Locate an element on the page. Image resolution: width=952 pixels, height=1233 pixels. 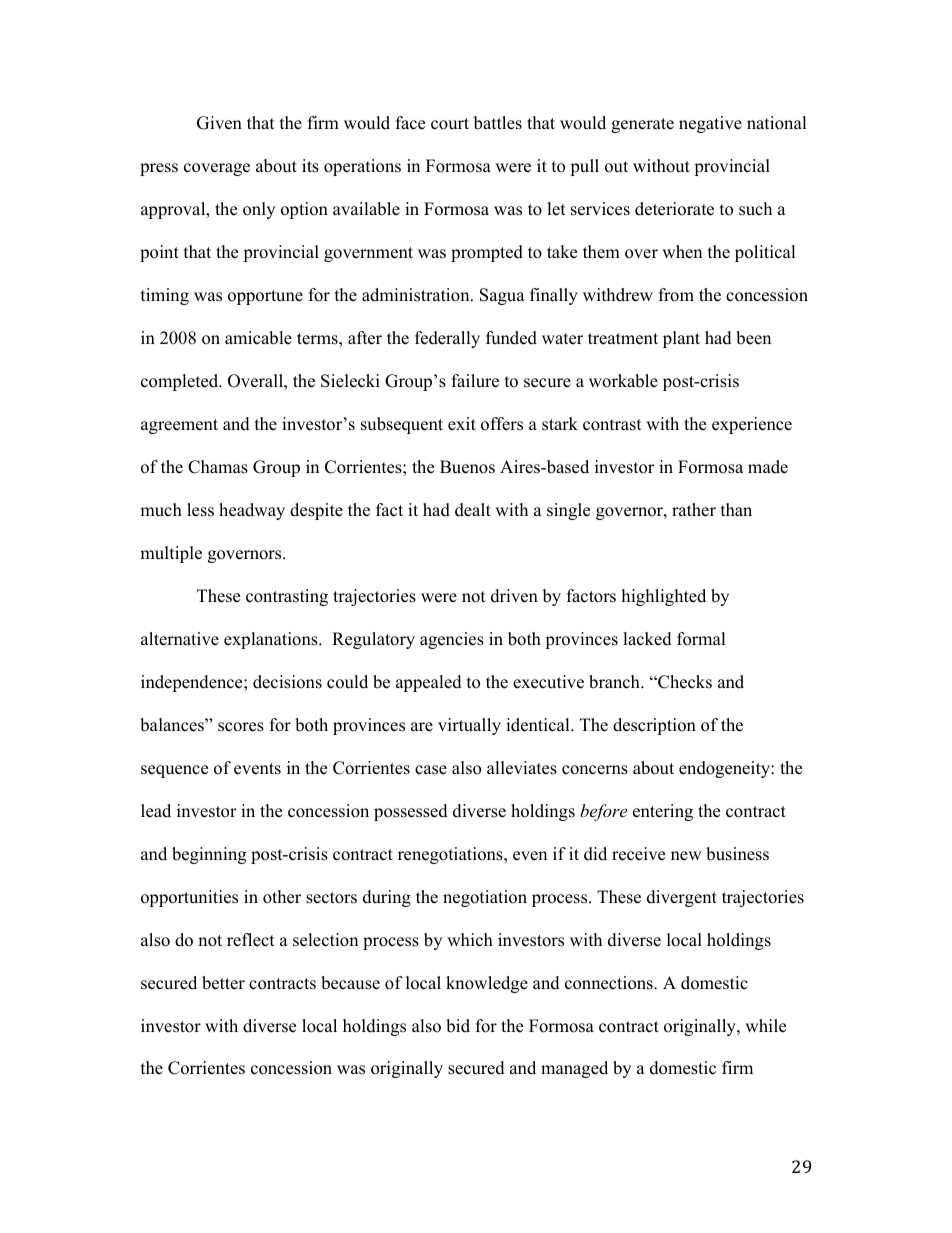
agreement is located at coordinates (179, 426).
